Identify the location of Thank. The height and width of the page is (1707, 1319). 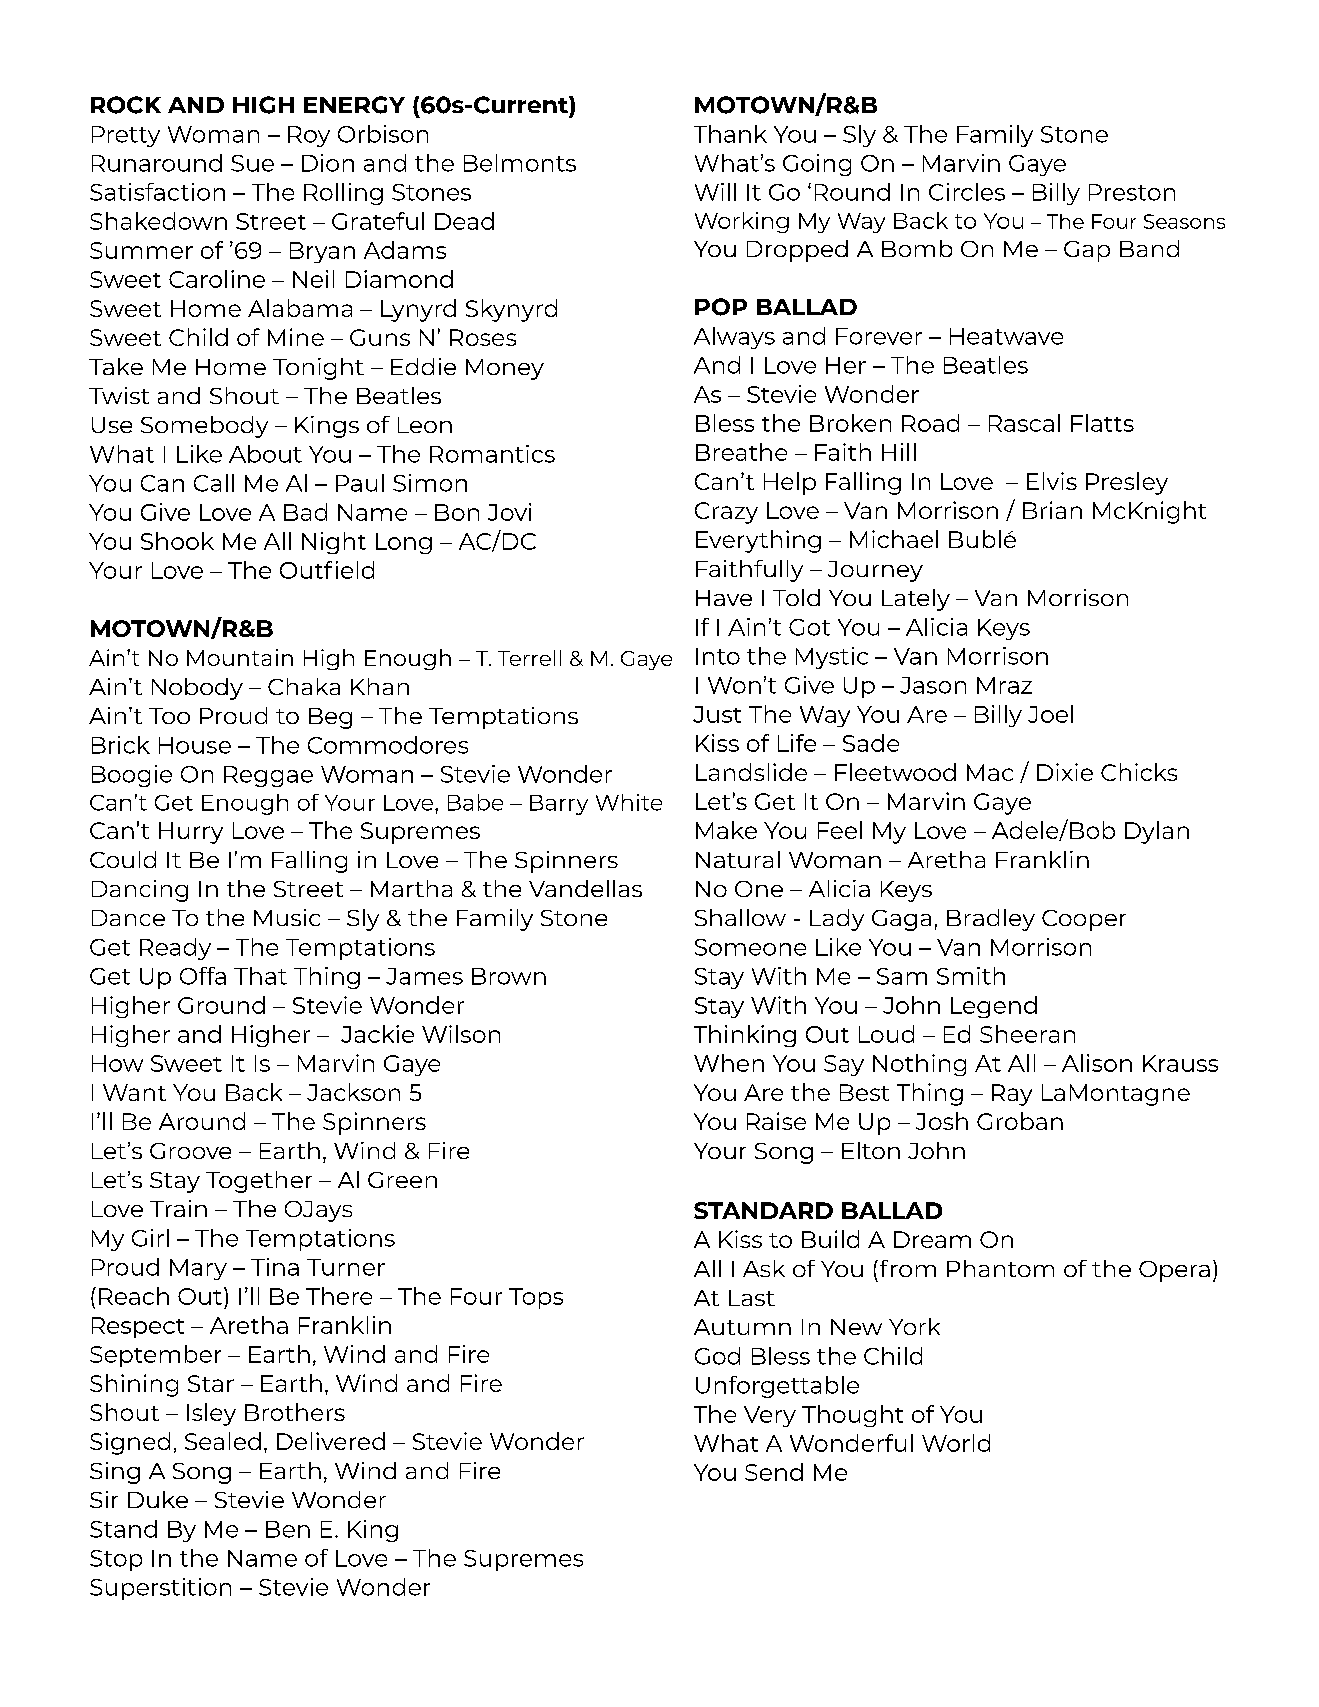
(730, 134).
